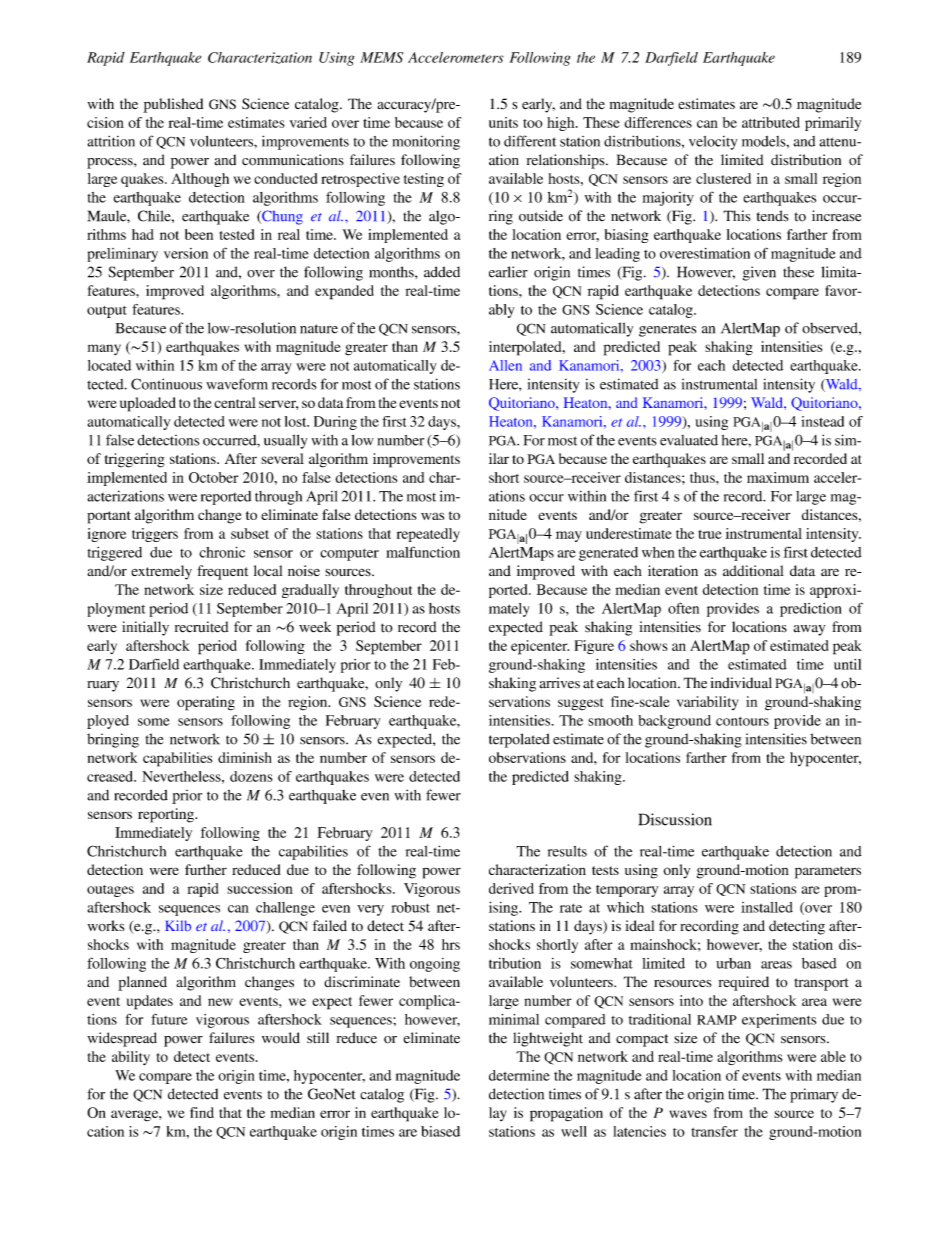  I want to click on determine, so click(519, 1075).
